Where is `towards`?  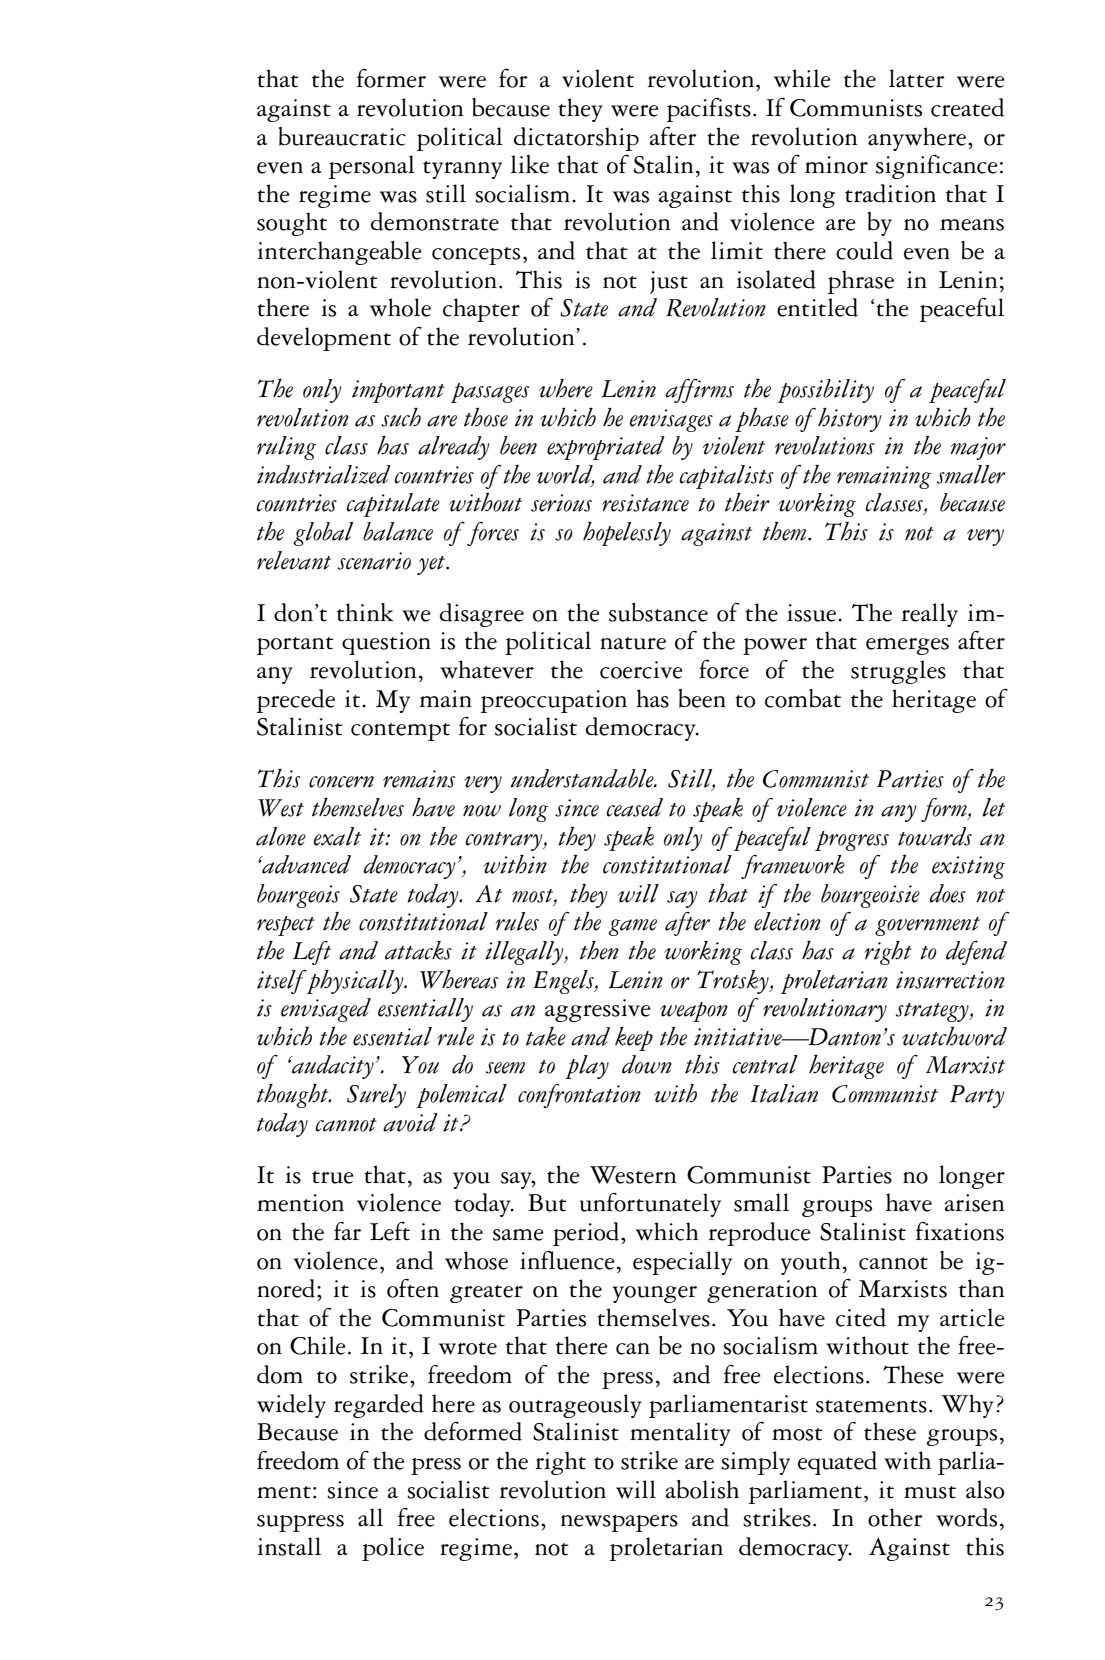 towards is located at coordinates (935, 836).
